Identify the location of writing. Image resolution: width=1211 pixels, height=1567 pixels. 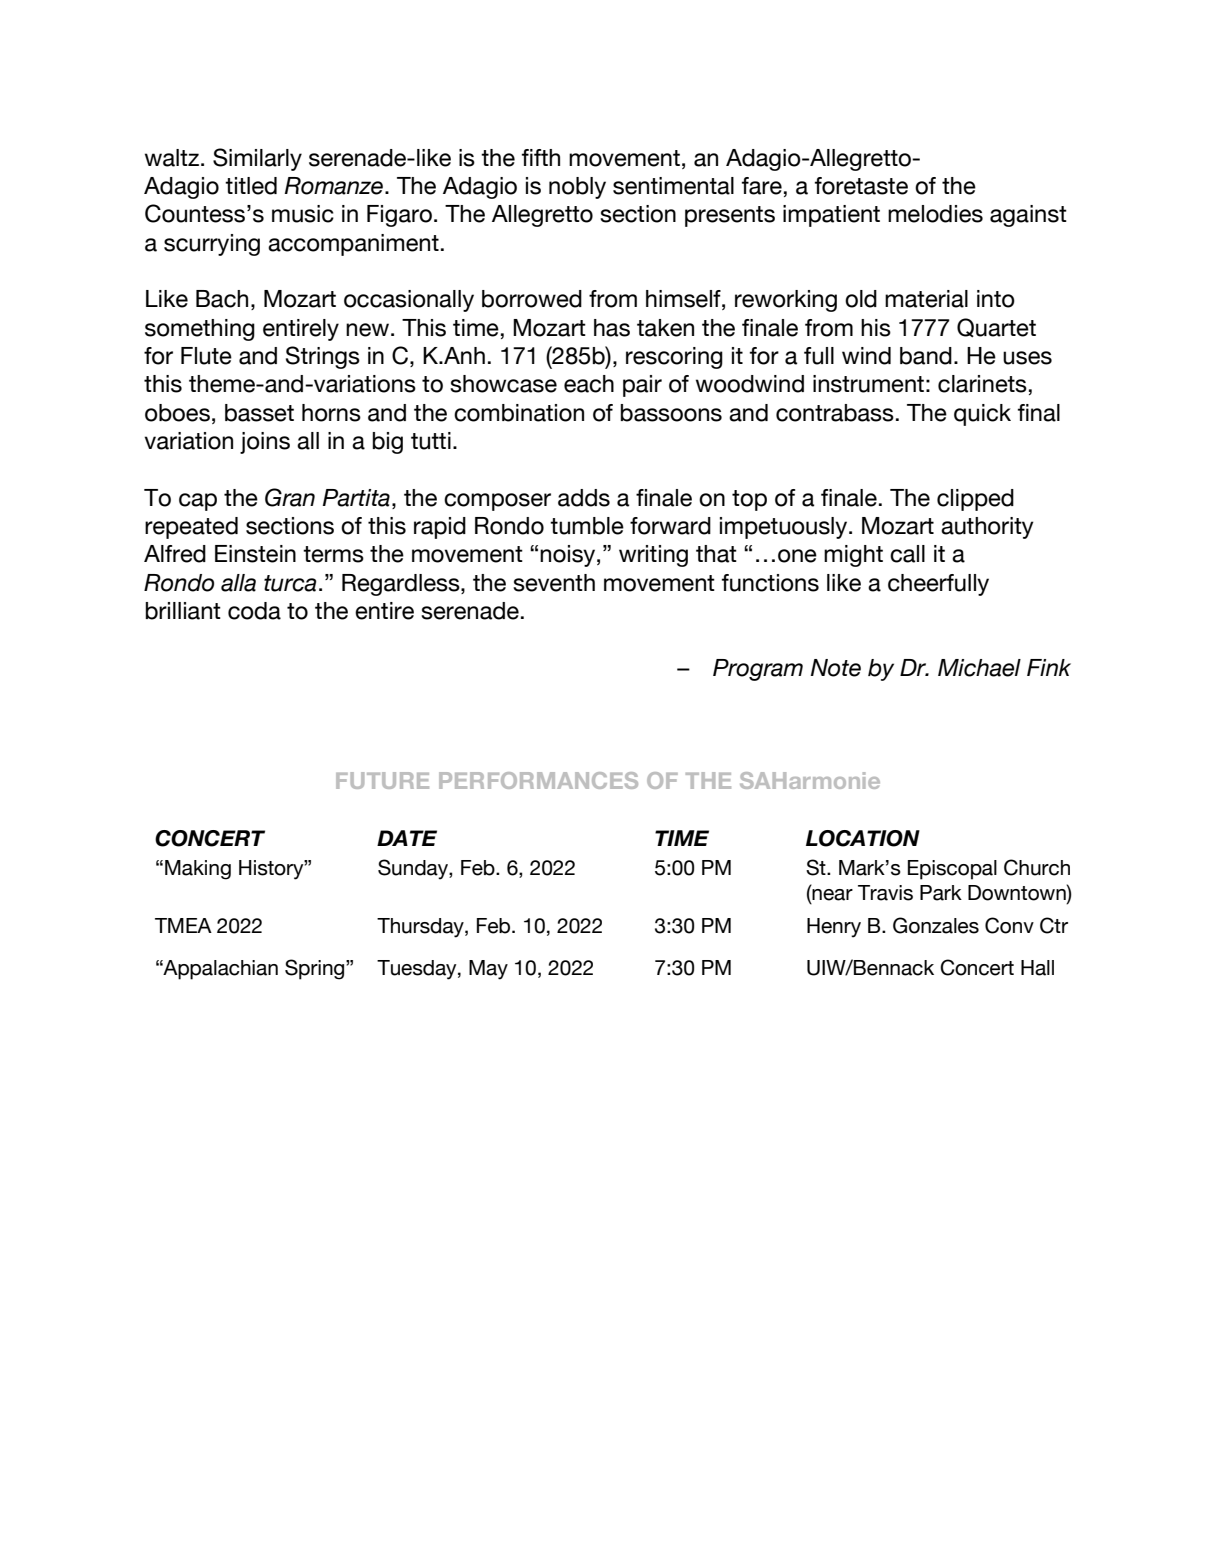
(653, 556).
